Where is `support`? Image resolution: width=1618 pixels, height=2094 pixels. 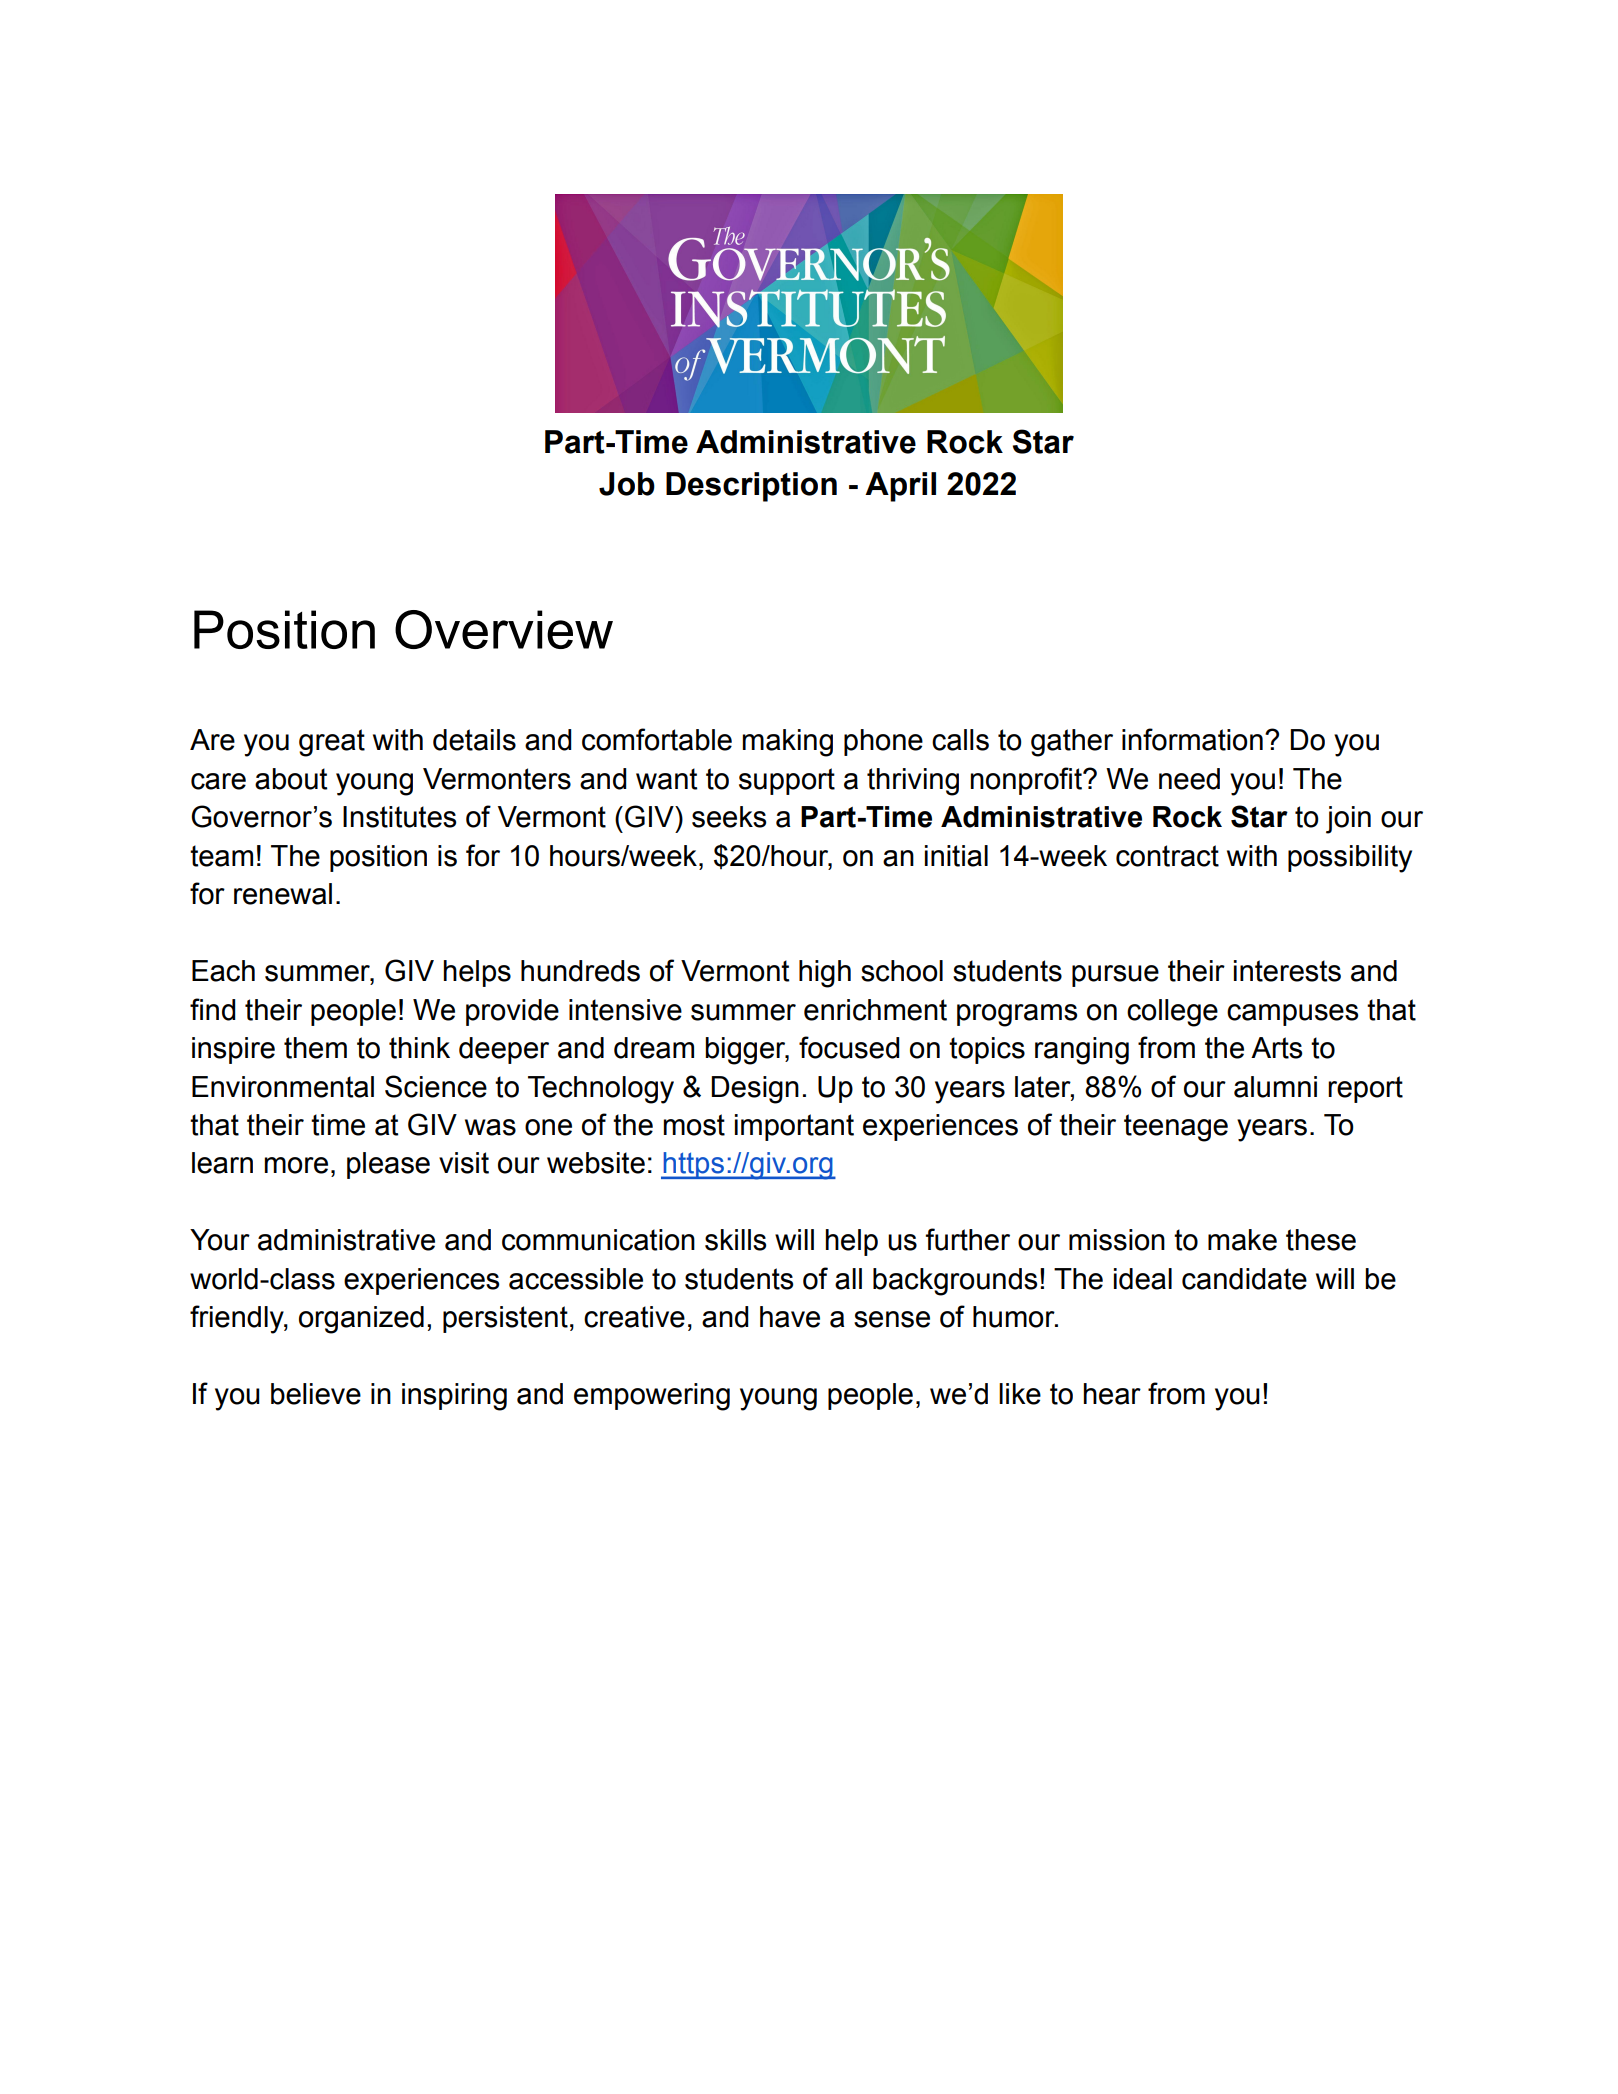 support is located at coordinates (787, 781).
